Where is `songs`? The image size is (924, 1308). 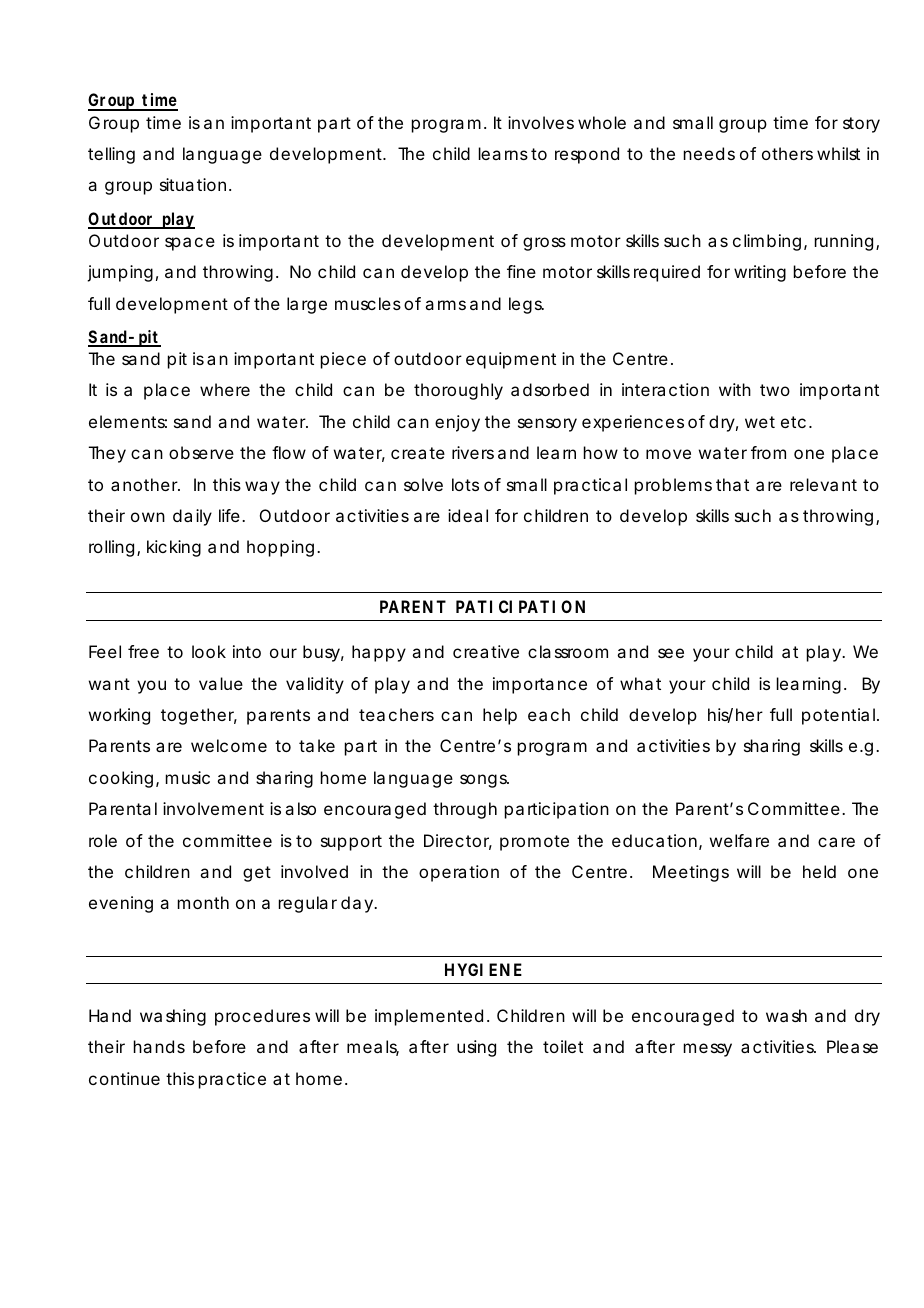 songs is located at coordinates (484, 781).
